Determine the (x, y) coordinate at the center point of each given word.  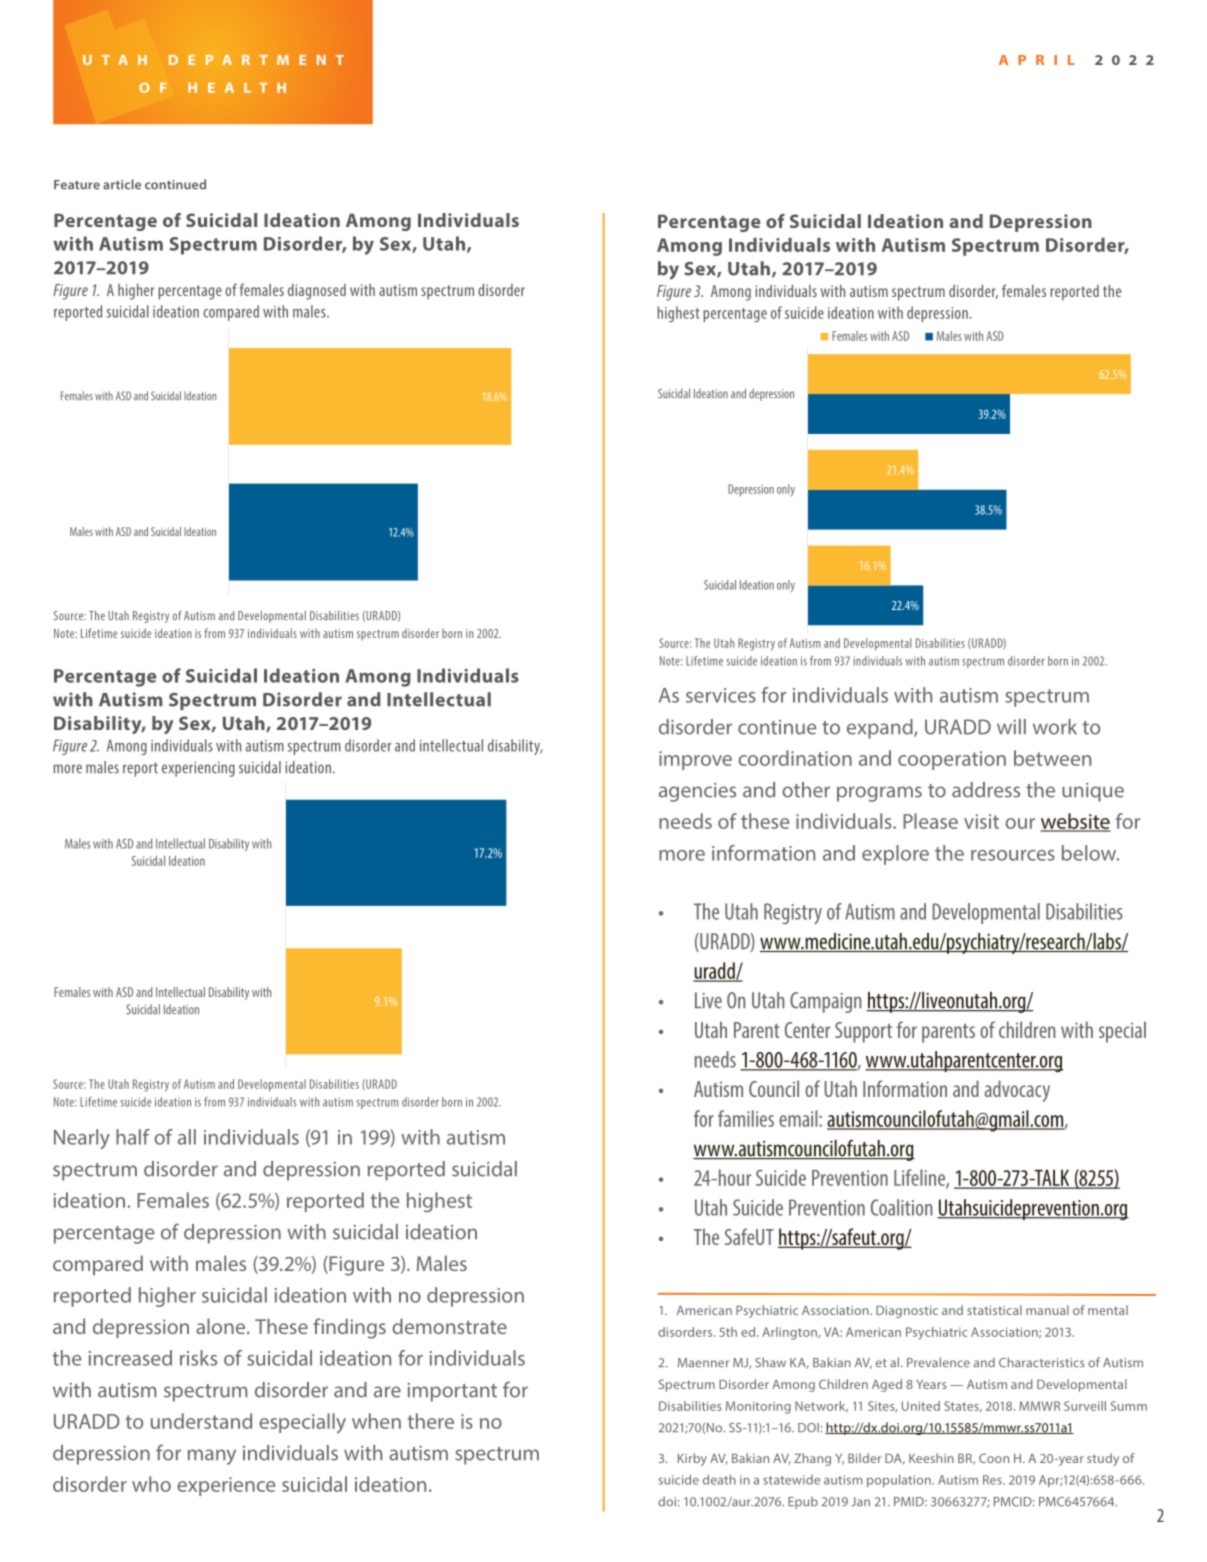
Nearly (82, 1139)
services (721, 695)
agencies (697, 792)
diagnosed (317, 292)
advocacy (1017, 1091)
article (122, 184)
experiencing (198, 769)
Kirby (692, 1459)
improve (695, 760)
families (746, 1118)
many (212, 1457)
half (133, 1137)
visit (981, 821)
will (1011, 726)
